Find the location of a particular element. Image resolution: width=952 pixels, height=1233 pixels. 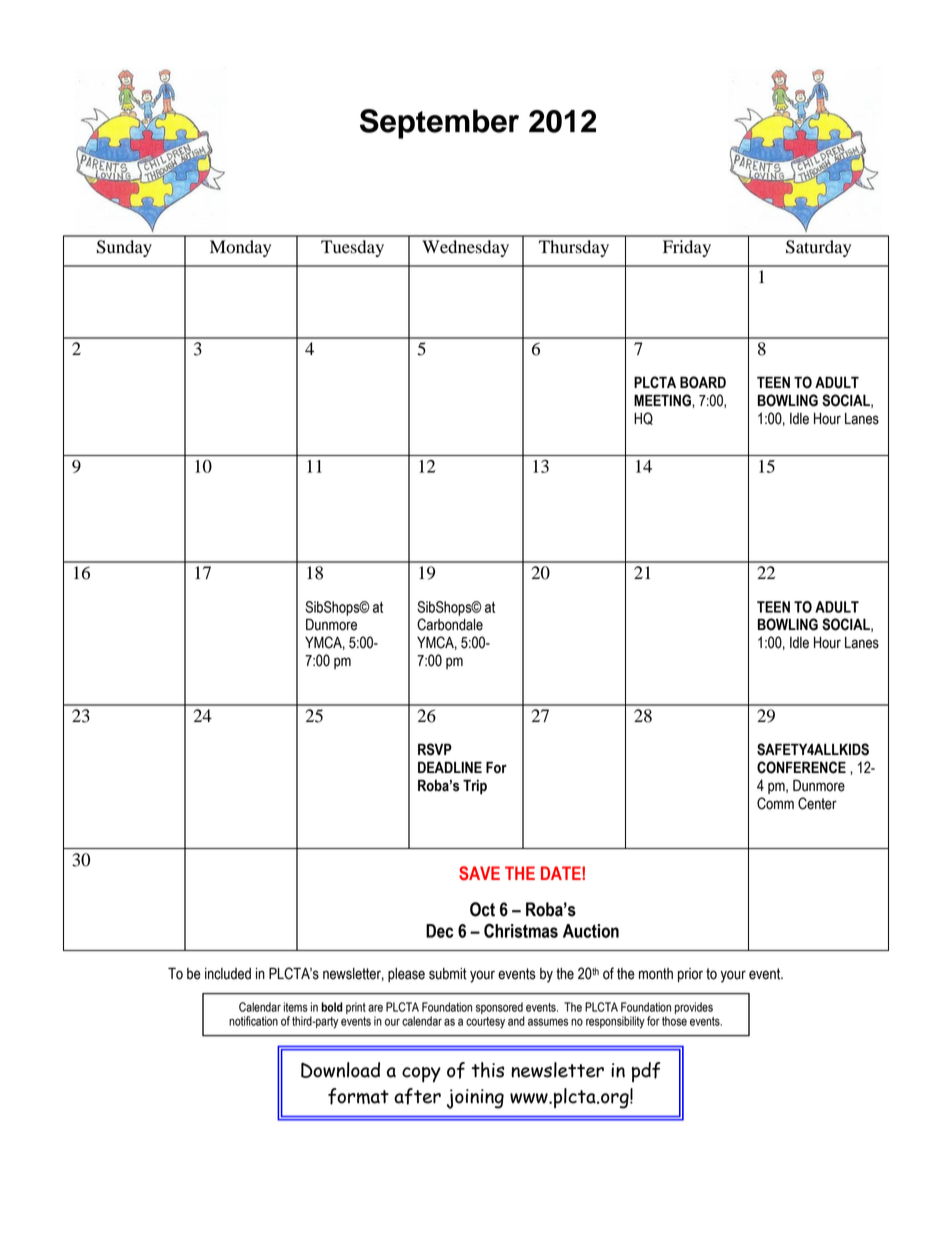

DEADLINE is located at coordinates (450, 767).
